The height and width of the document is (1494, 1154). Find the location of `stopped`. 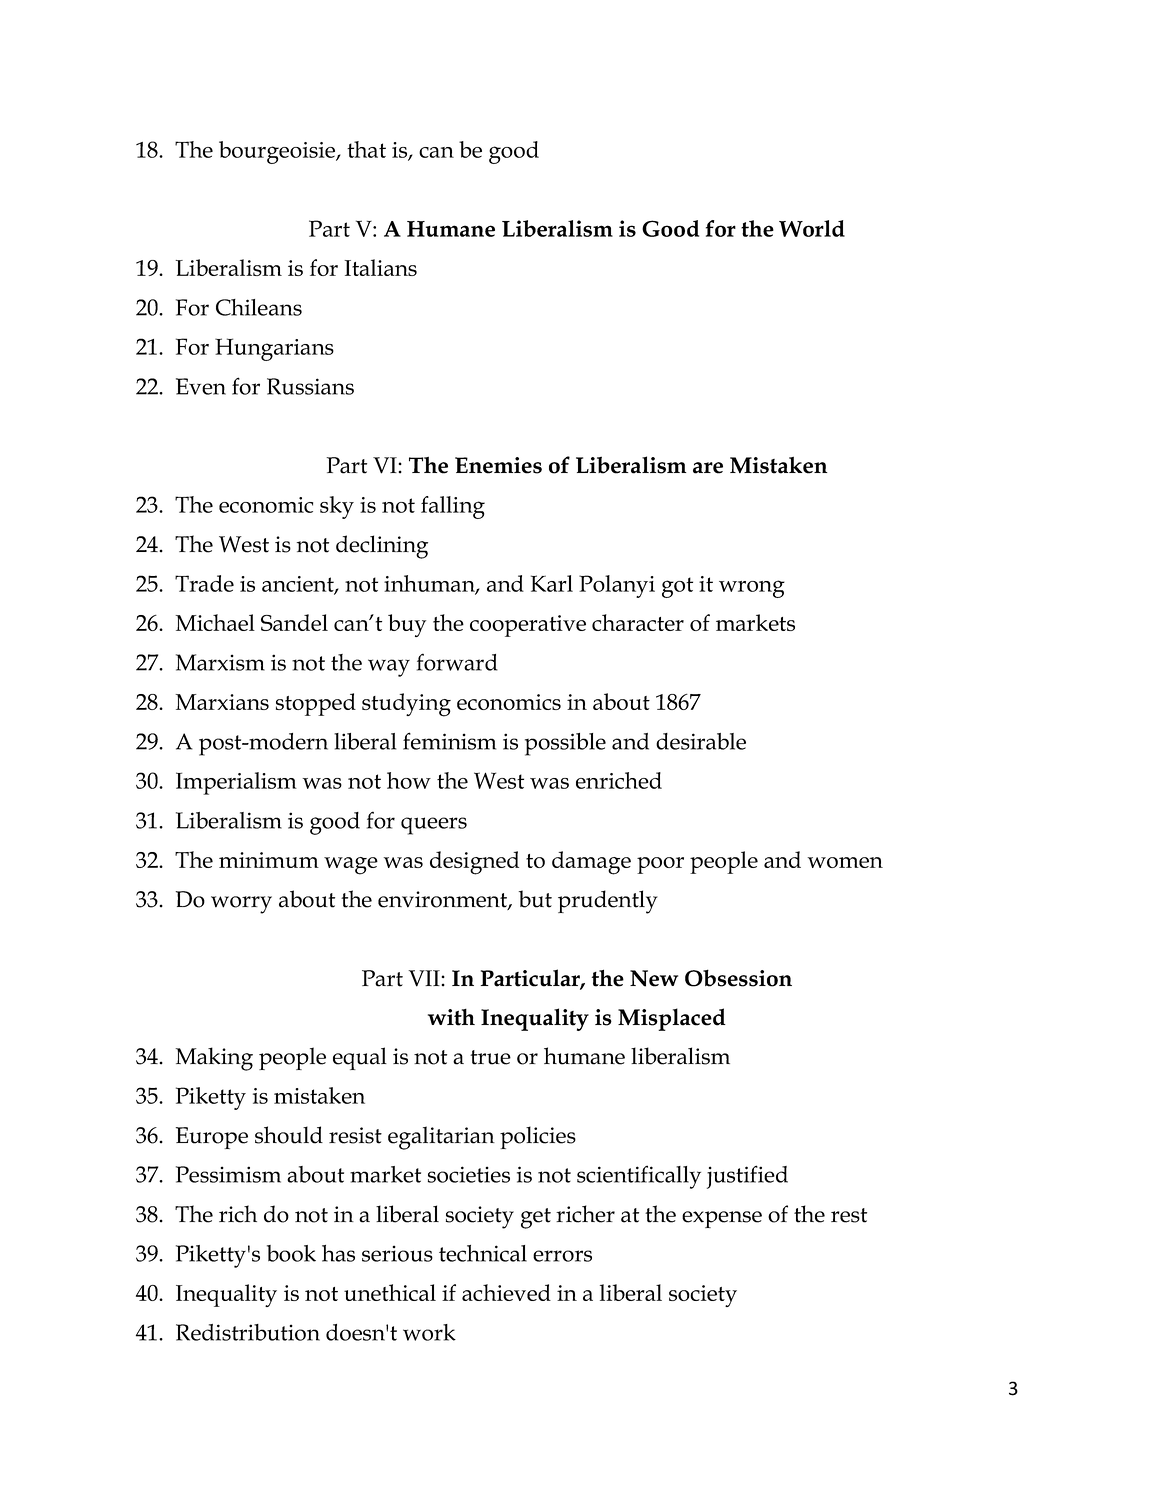

stopped is located at coordinates (316, 704).
